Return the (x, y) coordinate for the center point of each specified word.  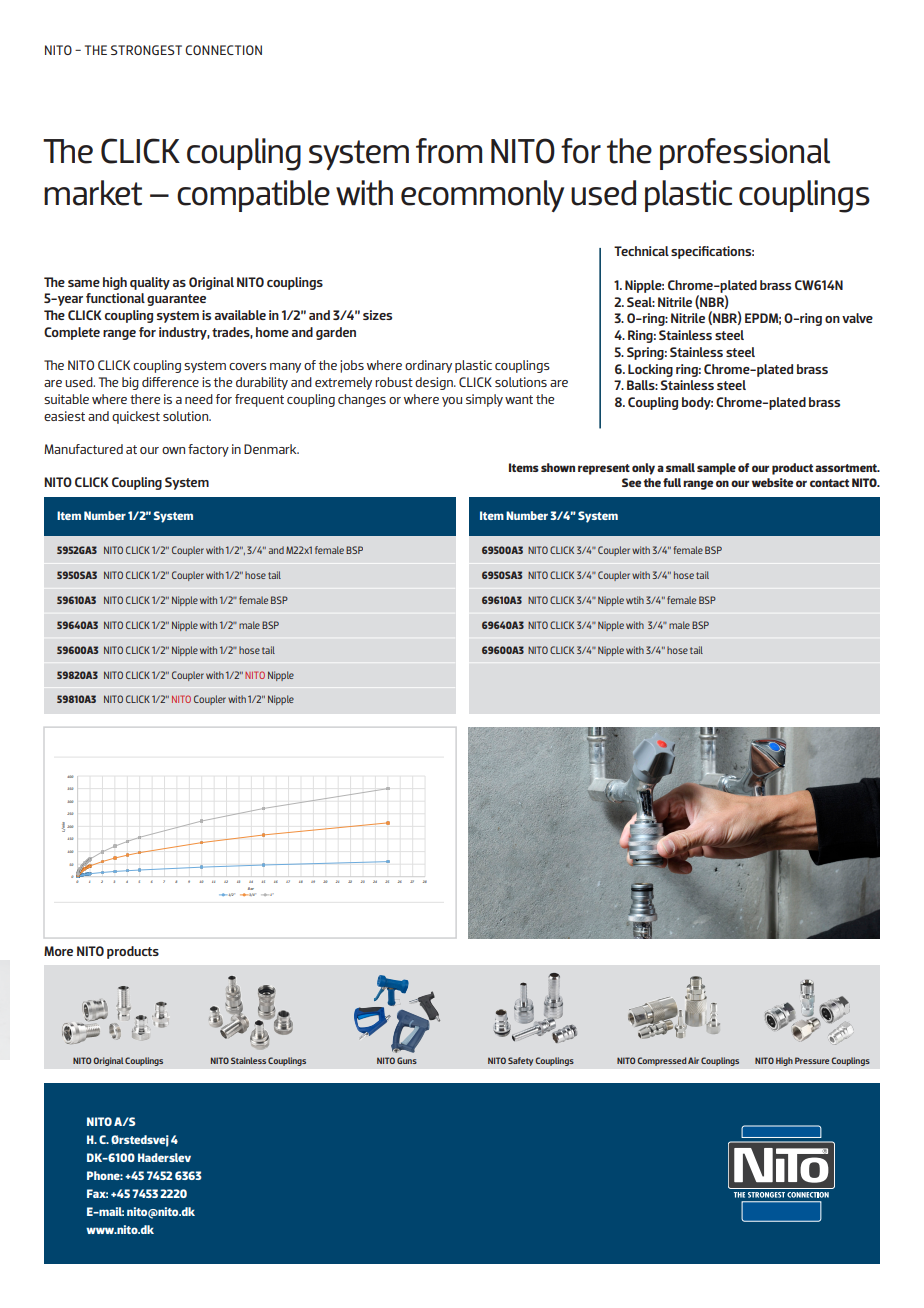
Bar (251, 888)
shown (558, 467)
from (449, 151)
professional (745, 154)
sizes (377, 315)
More (58, 951)
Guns (407, 1060)
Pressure (813, 1060)
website (772, 482)
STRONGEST (146, 50)
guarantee (176, 300)
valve (857, 318)
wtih (635, 600)
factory (208, 450)
